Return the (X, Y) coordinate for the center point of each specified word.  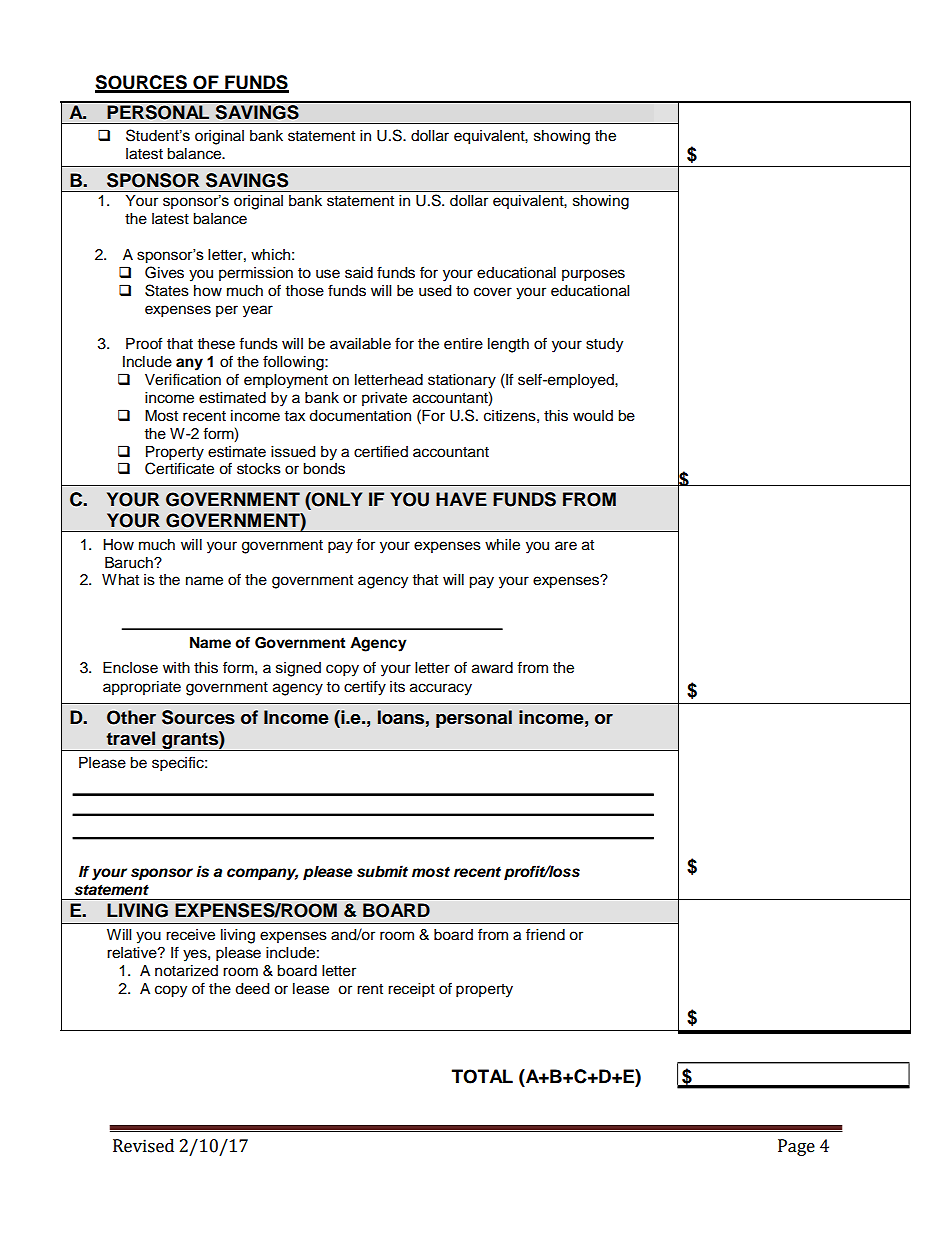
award (492, 668)
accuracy (441, 689)
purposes (593, 275)
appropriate (142, 688)
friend (545, 934)
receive (190, 935)
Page (796, 1147)
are (566, 546)
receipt (411, 990)
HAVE (461, 499)
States (167, 290)
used (435, 291)
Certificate (179, 467)
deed (252, 989)
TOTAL (482, 1076)
